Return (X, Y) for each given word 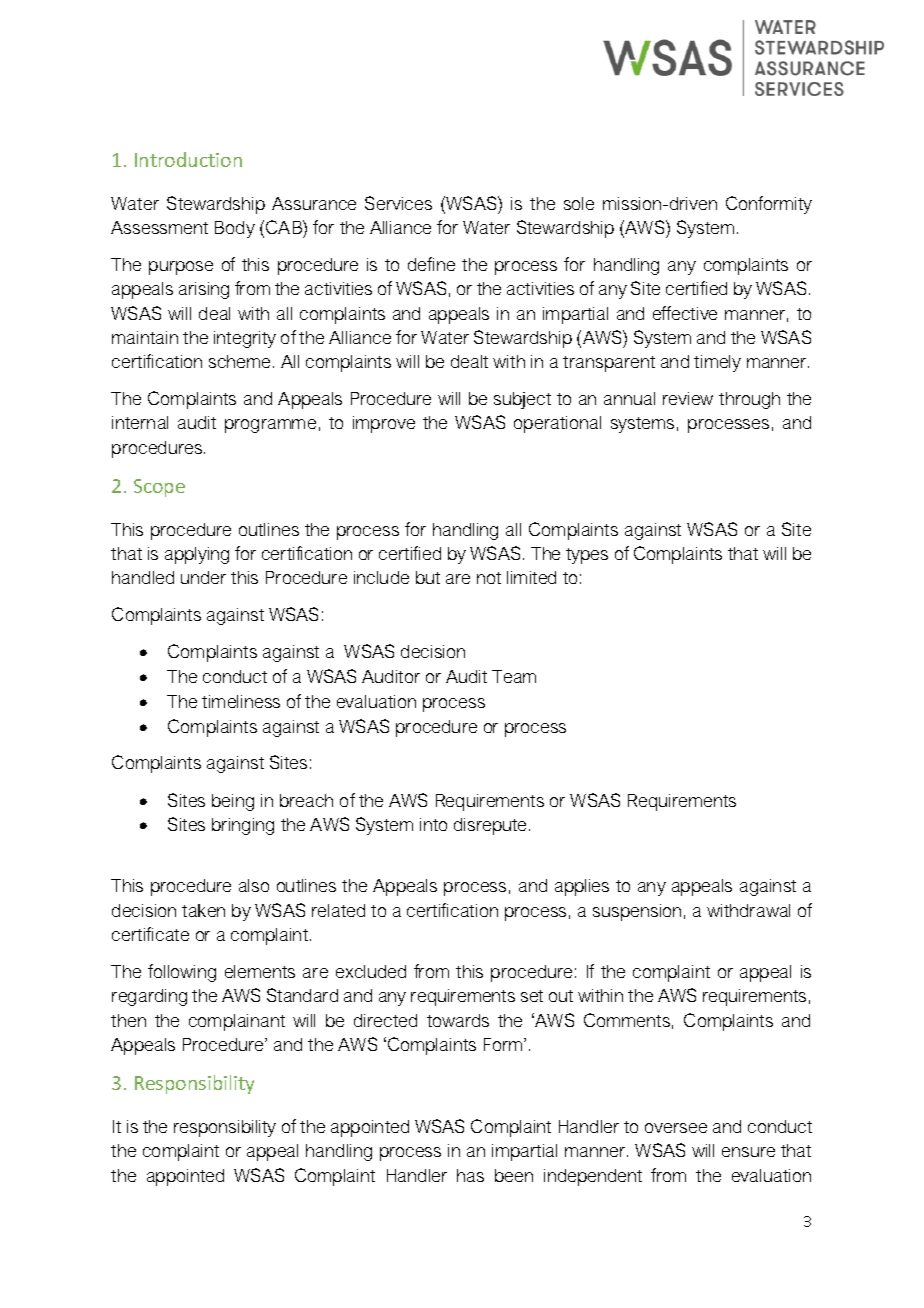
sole (579, 203)
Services (398, 203)
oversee (676, 1128)
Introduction (188, 159)
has (470, 1175)
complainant (237, 1022)
